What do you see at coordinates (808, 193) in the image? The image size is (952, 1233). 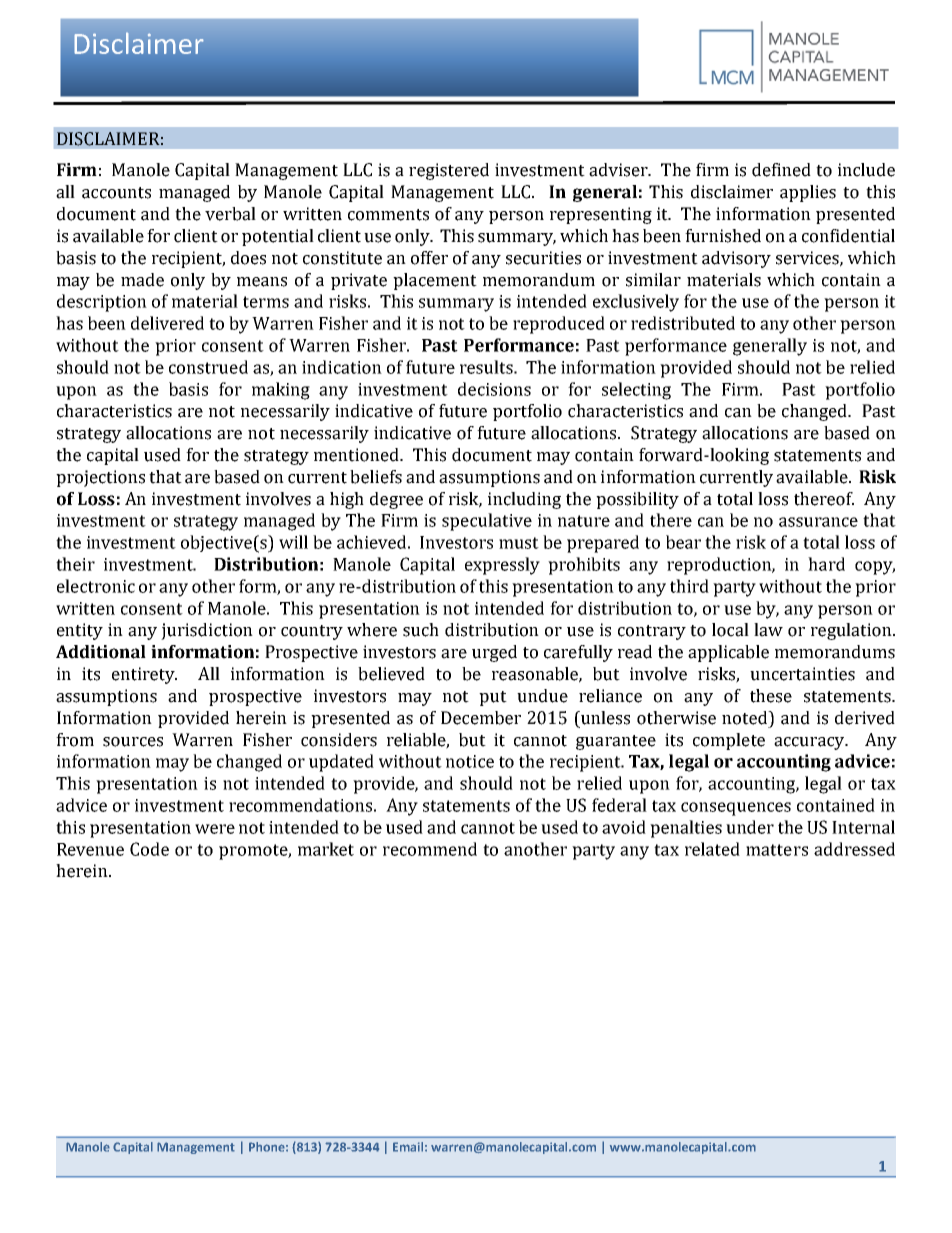 I see `applies` at bounding box center [808, 193].
